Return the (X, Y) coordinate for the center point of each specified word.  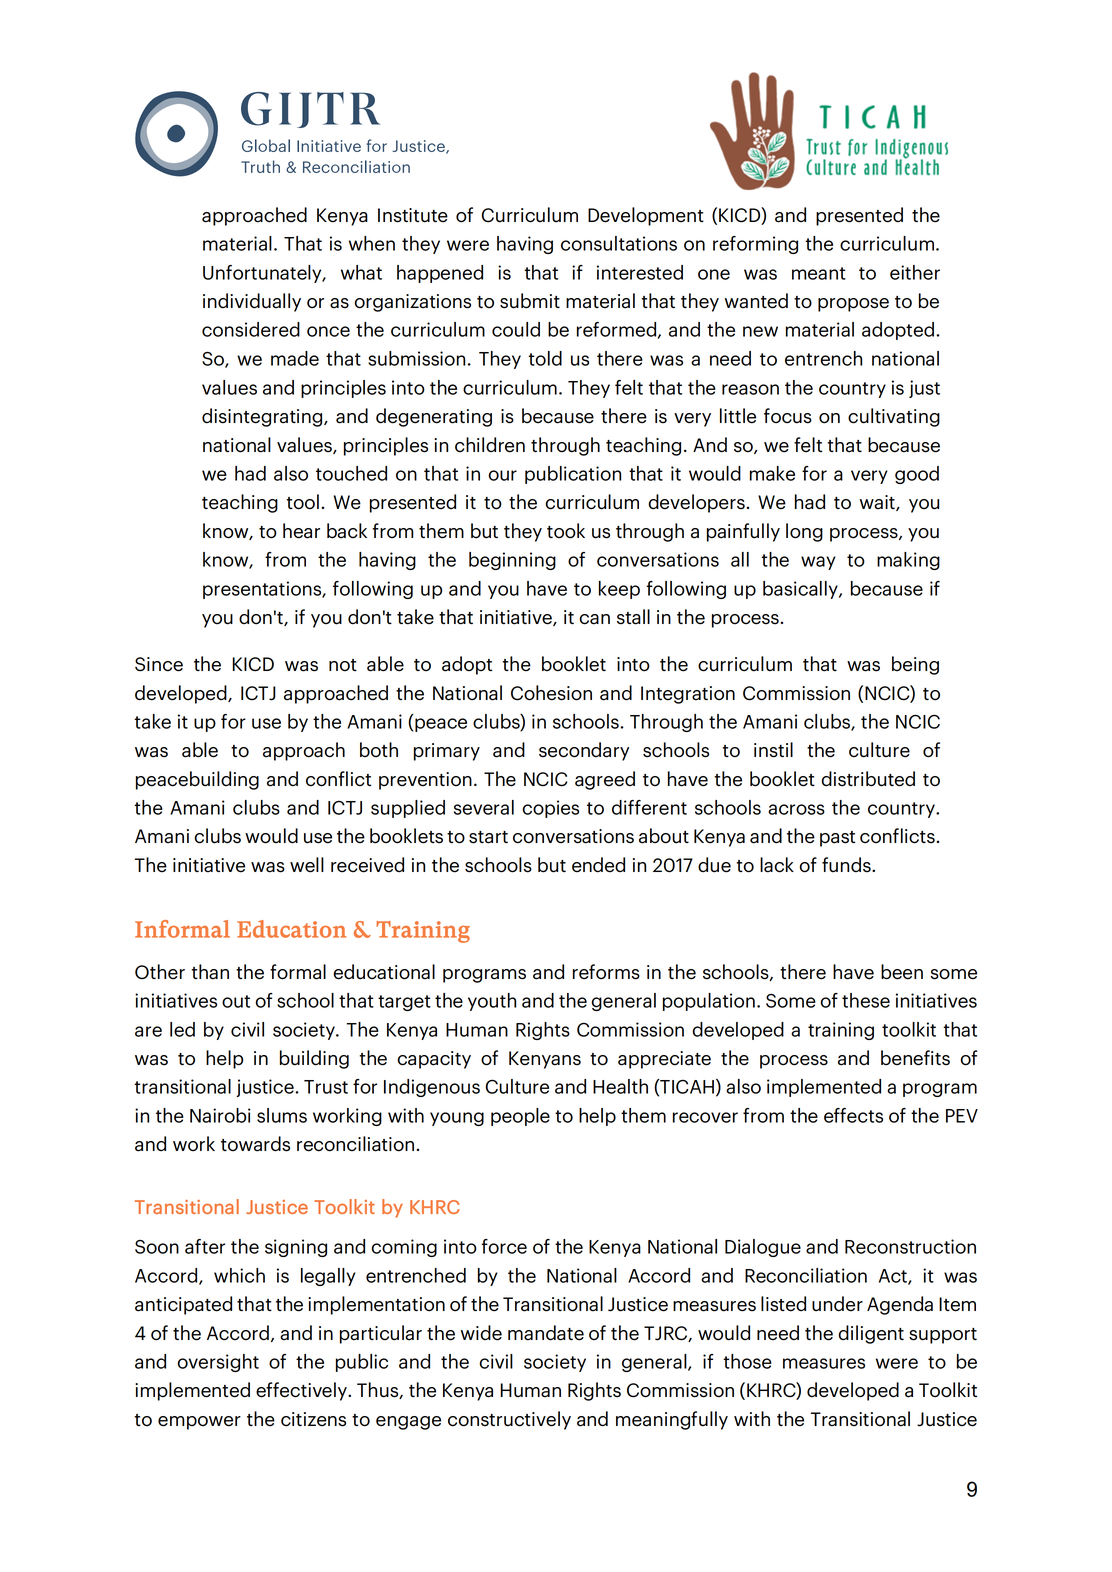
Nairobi (220, 1115)
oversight (218, 1363)
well (307, 865)
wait (878, 503)
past (837, 839)
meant (819, 273)
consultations (619, 243)
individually (252, 302)
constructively (509, 1420)
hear (301, 531)
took (566, 531)
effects (853, 1115)
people (520, 1117)
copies (550, 809)
